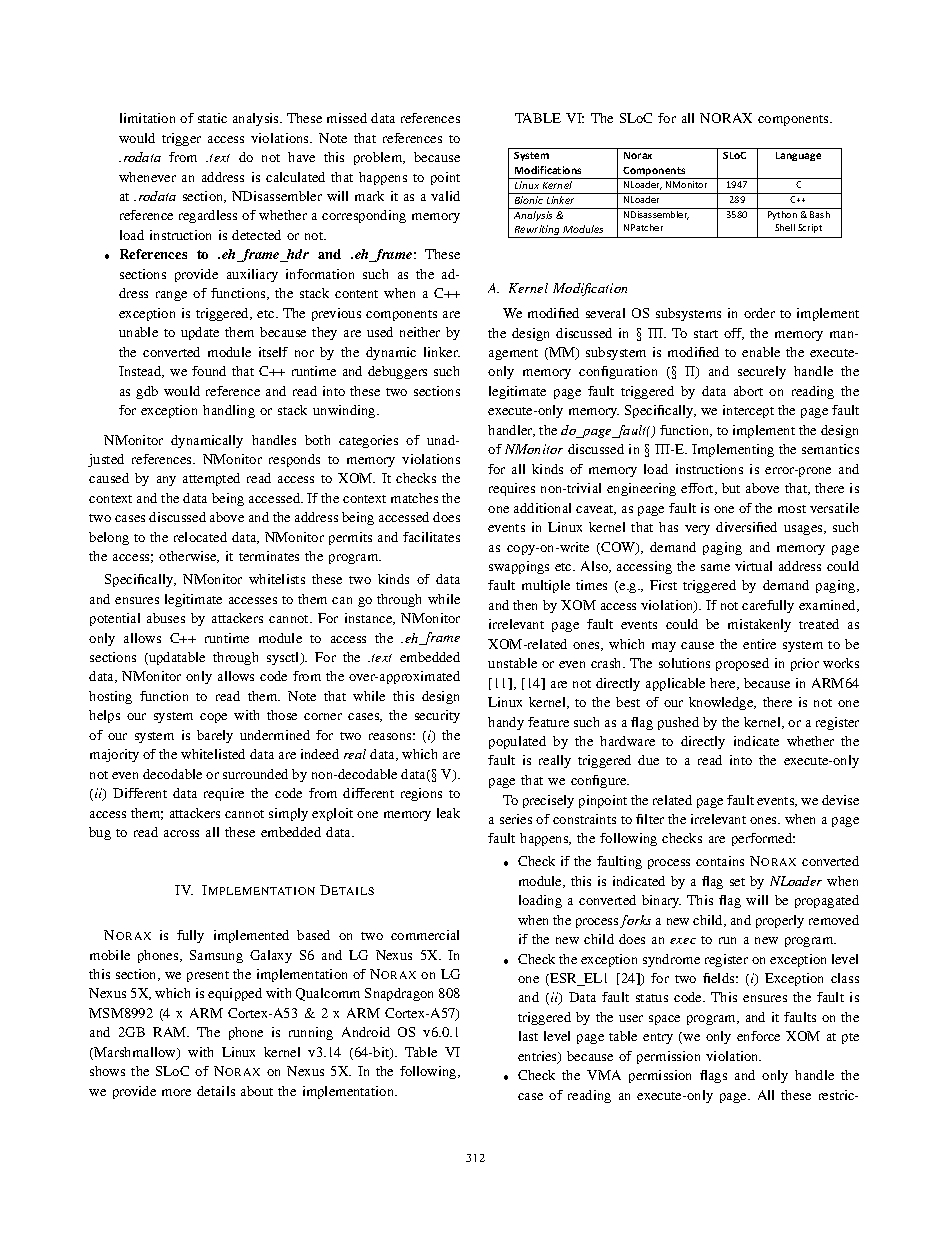  What do you see at coordinates (720, 861) in the screenshot?
I see `contains` at bounding box center [720, 861].
